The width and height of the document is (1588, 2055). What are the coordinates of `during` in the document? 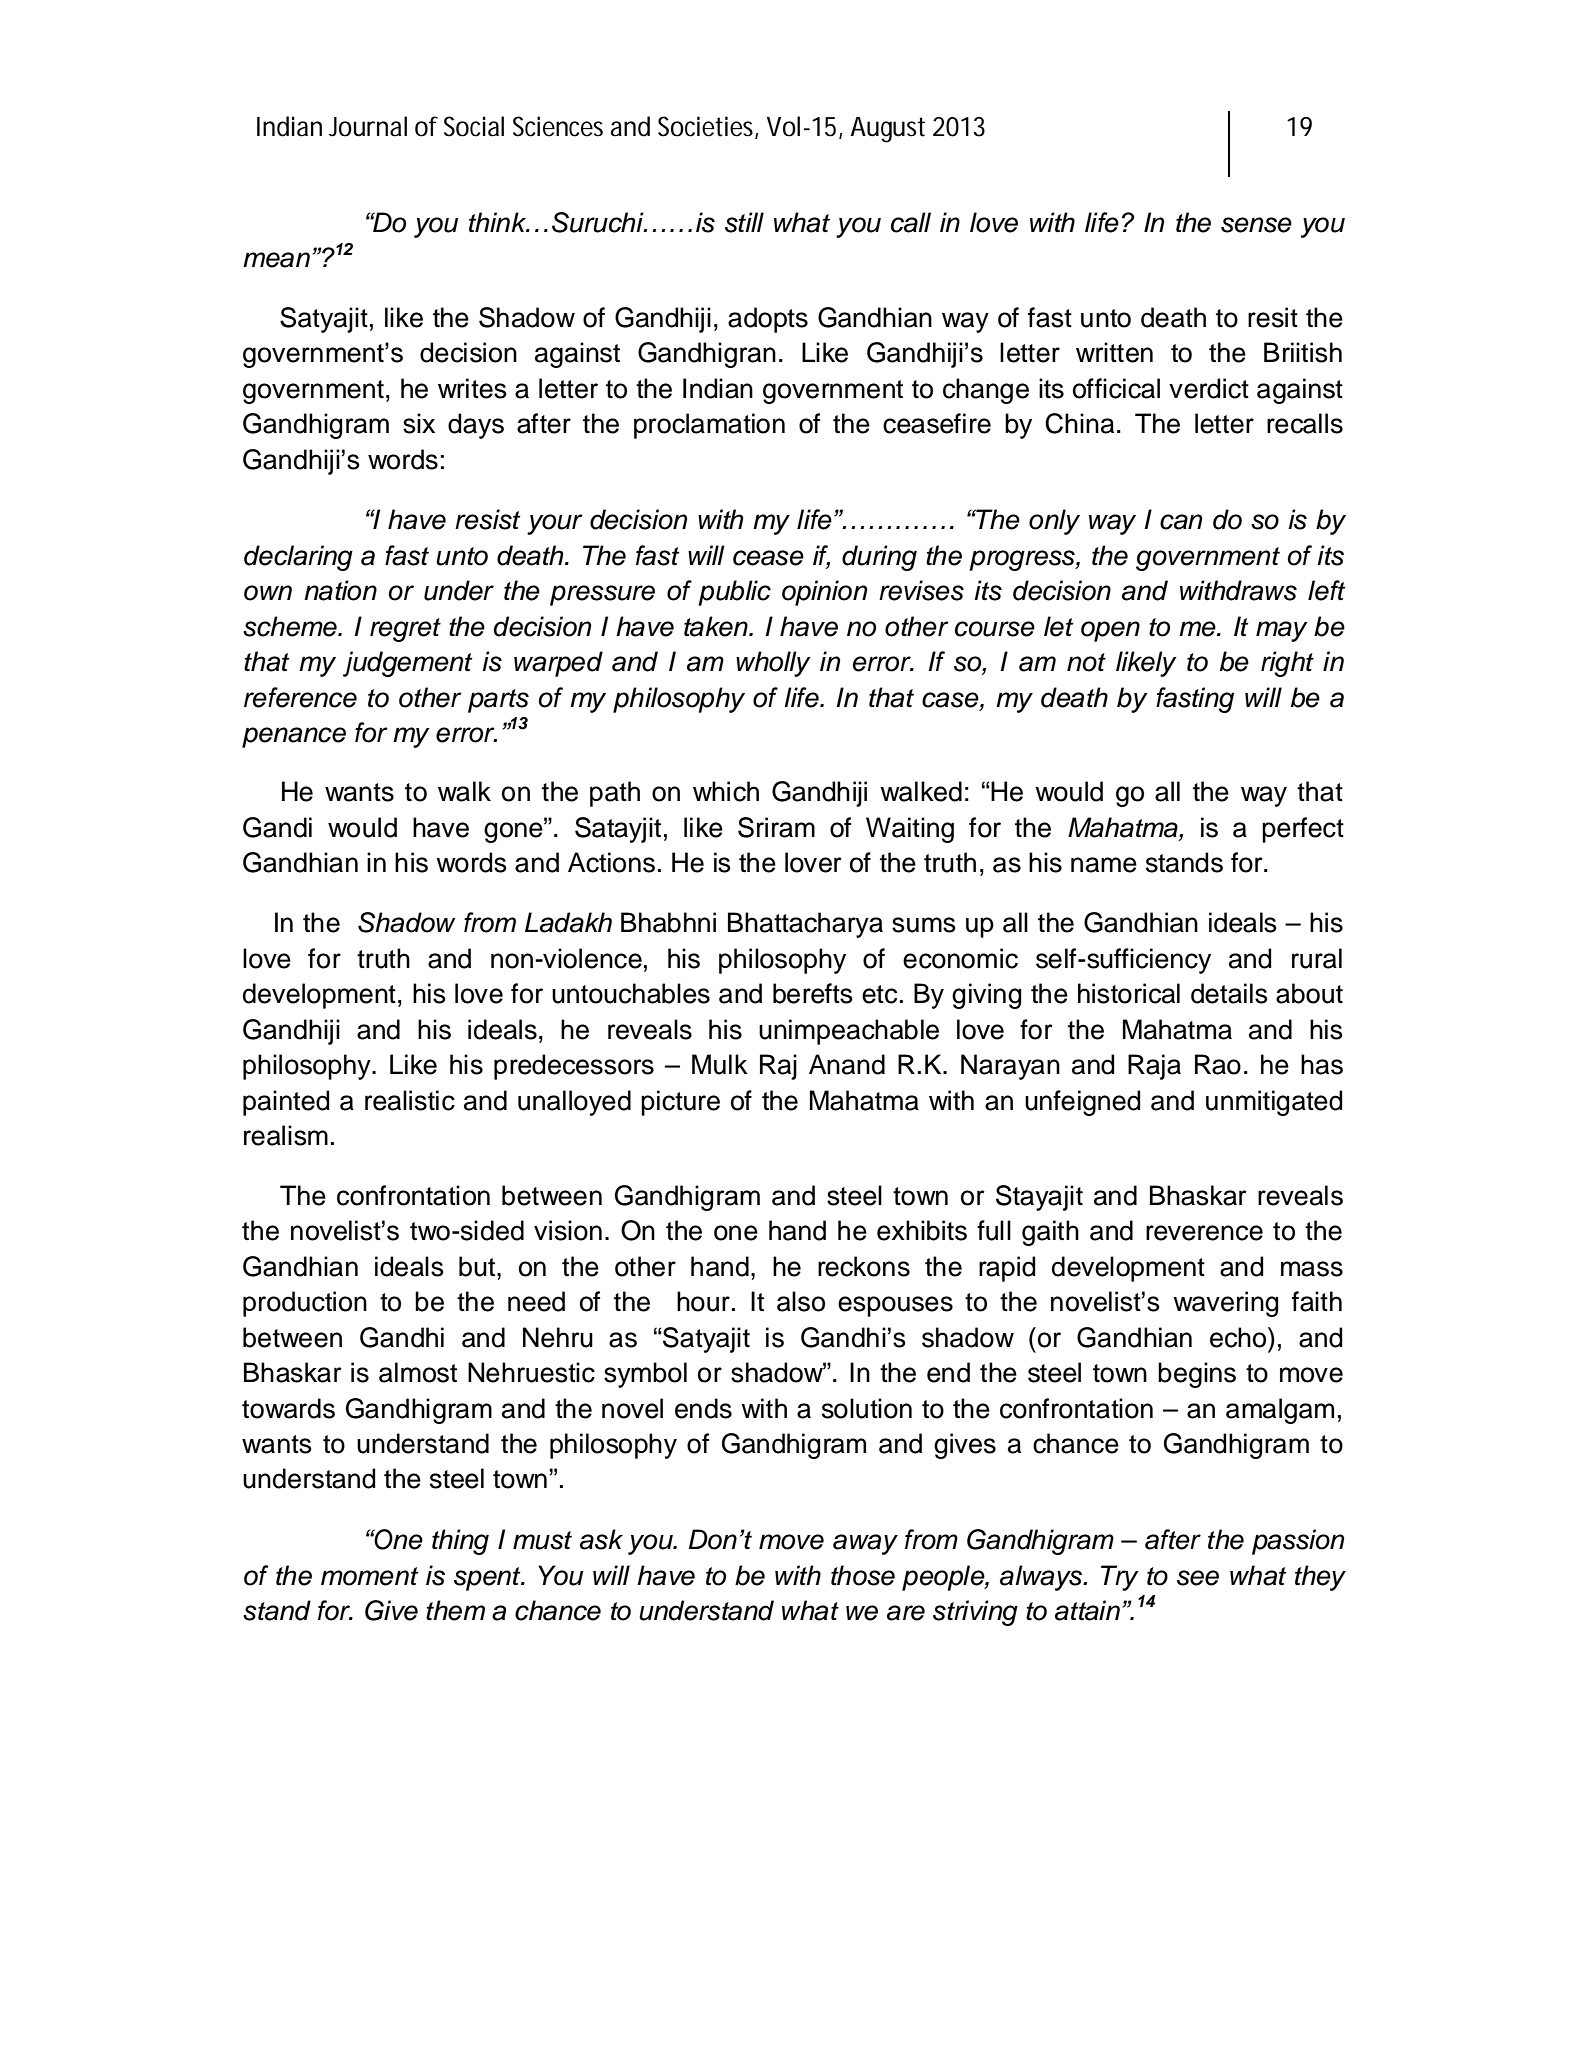 It's located at (879, 558).
